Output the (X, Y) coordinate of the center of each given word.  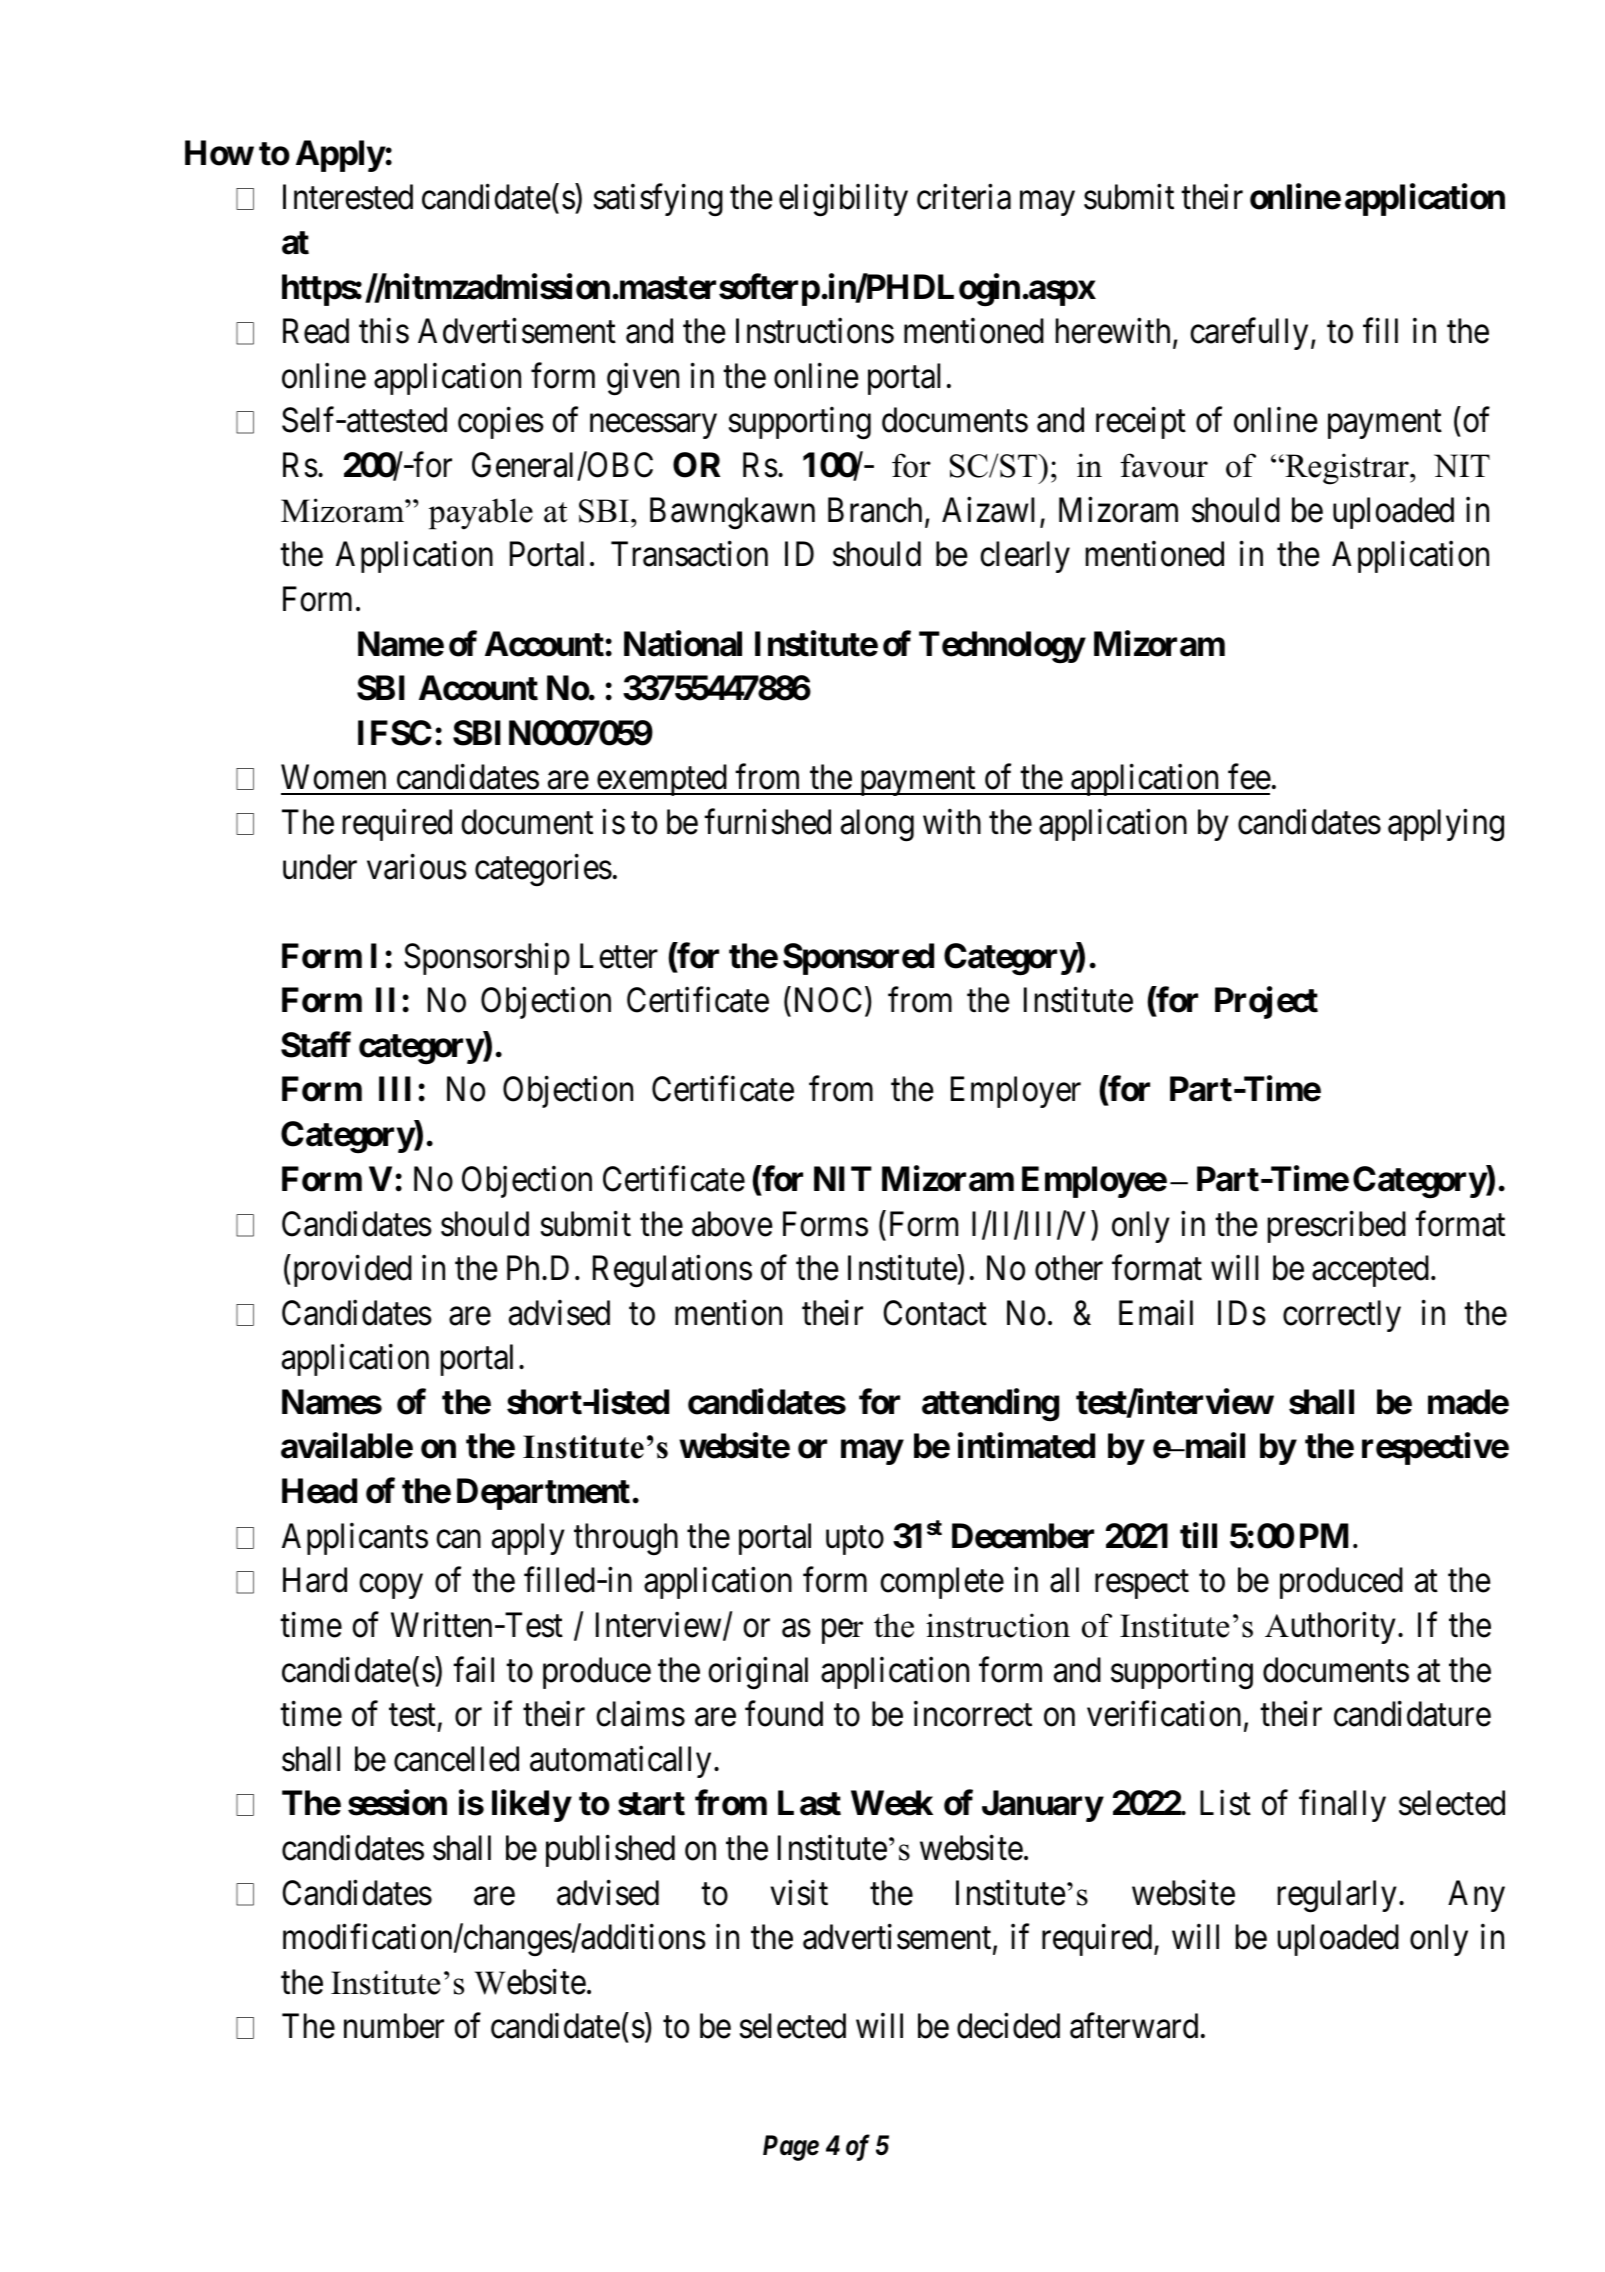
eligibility (843, 200)
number (394, 2026)
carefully (1249, 334)
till (1198, 1535)
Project (1266, 1003)
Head (319, 1491)
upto (855, 1540)
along (877, 825)
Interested (348, 197)
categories (543, 870)
